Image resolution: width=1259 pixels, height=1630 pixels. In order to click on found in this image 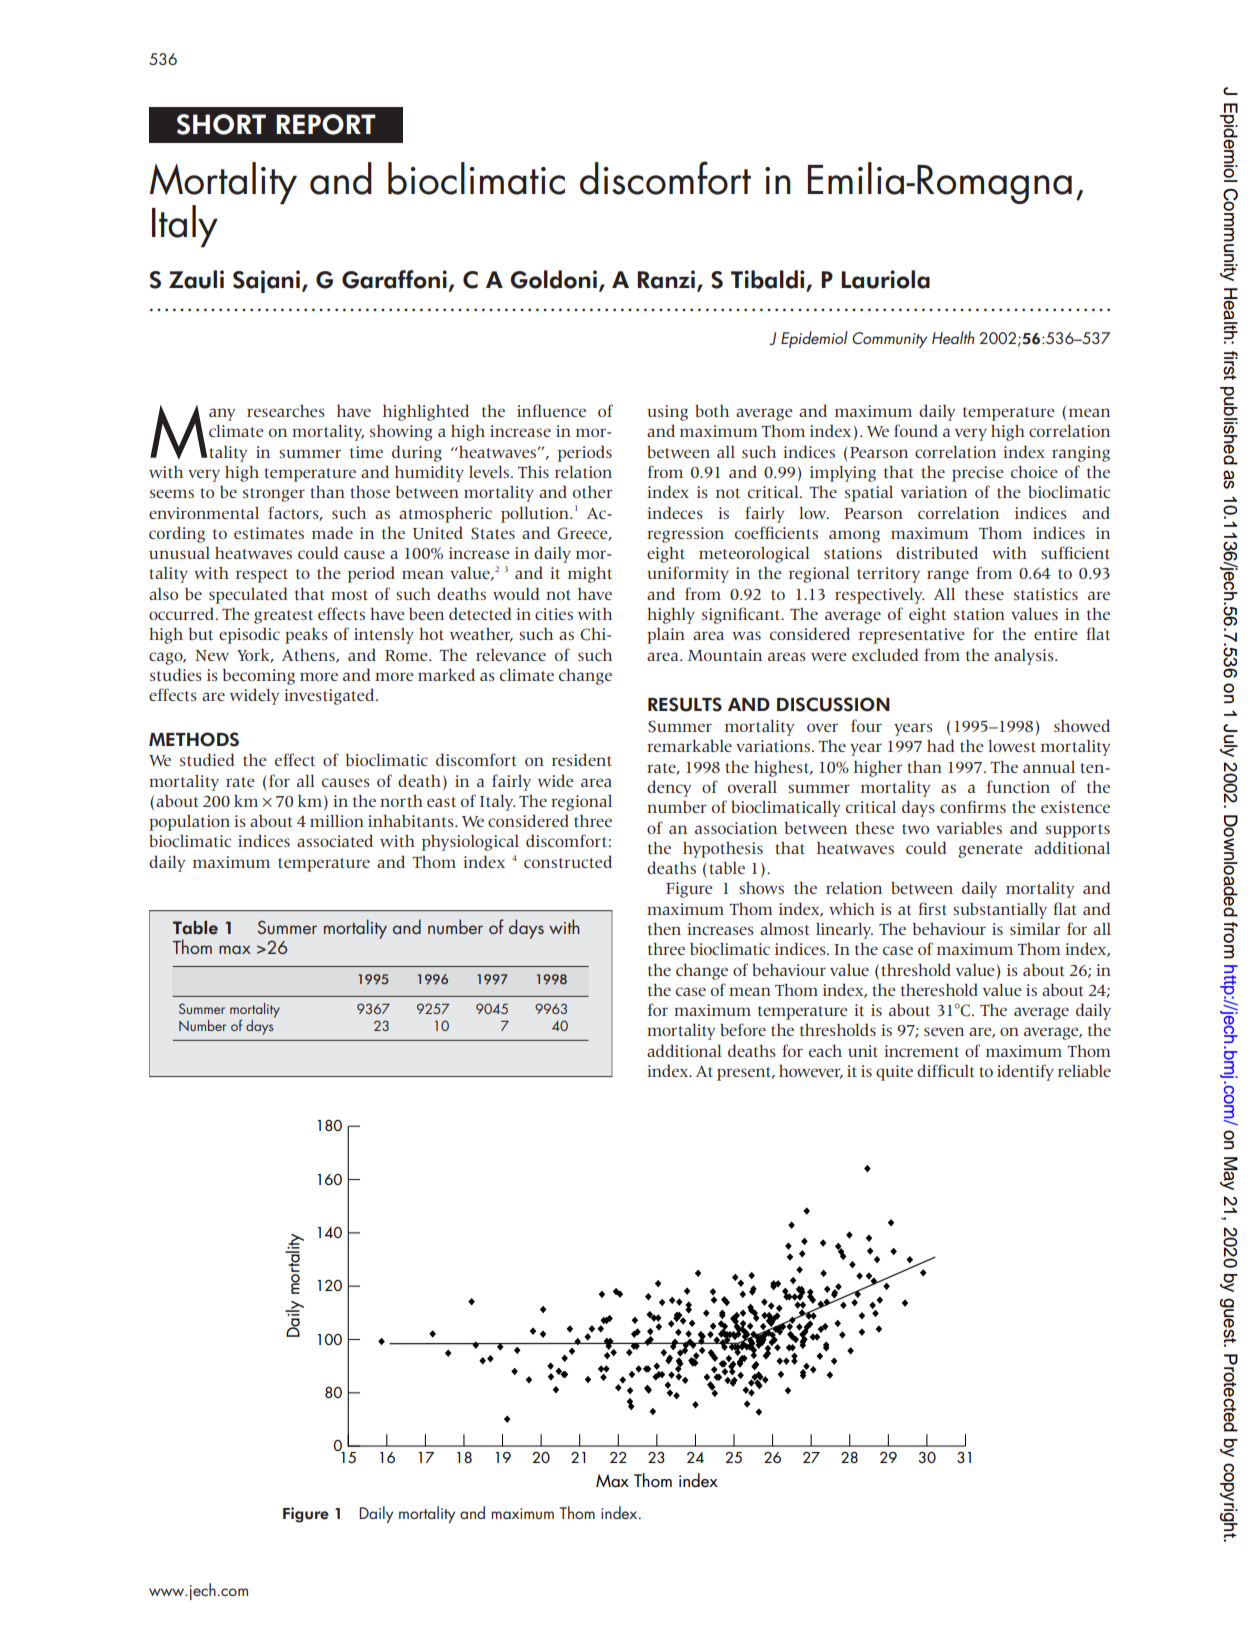, I will do `click(916, 430)`.
